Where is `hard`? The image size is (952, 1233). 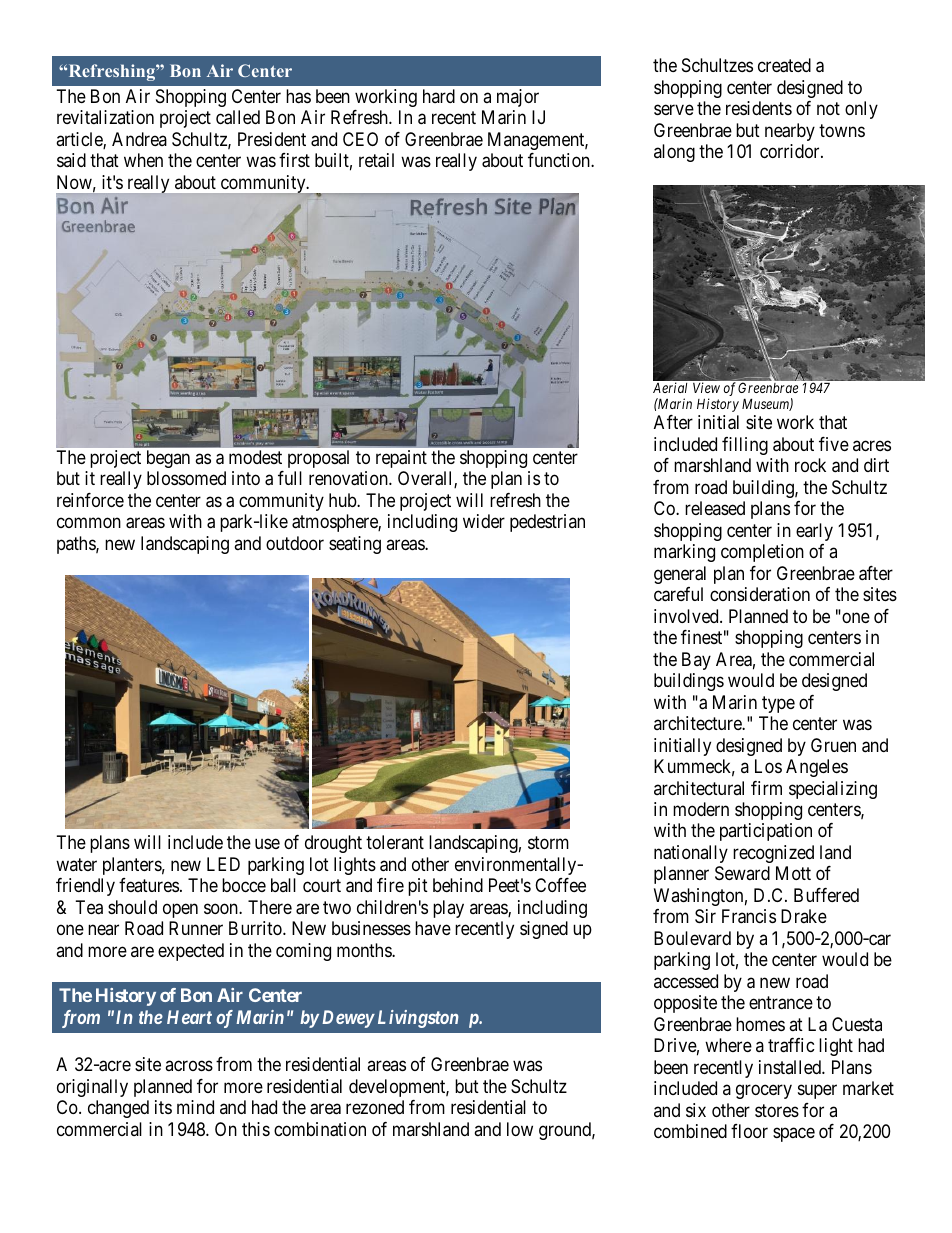
hard is located at coordinates (439, 96).
